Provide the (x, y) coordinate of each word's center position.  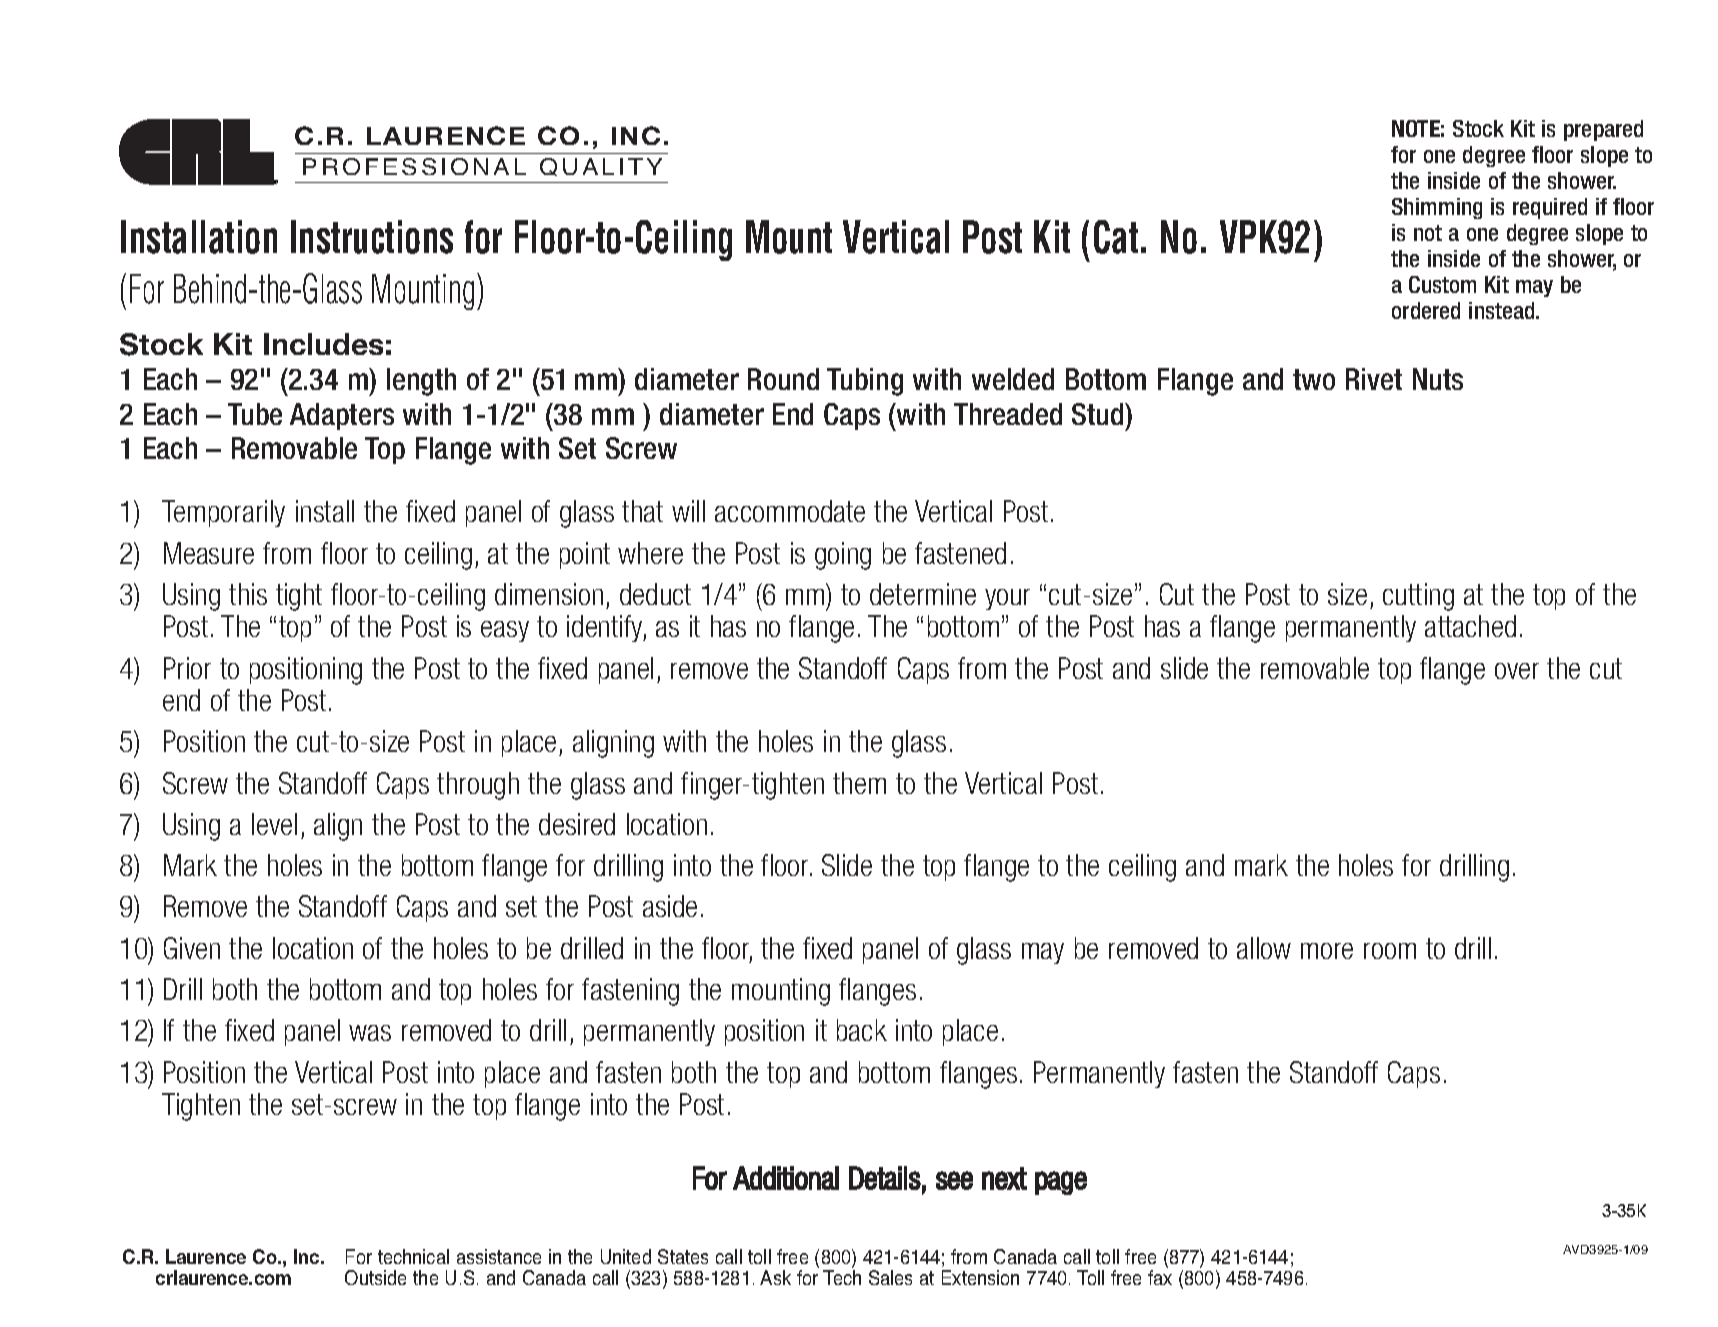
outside (375, 1277)
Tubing (865, 382)
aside (670, 906)
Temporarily (223, 513)
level (274, 824)
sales (890, 1277)
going (843, 556)
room (1390, 951)
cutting (1418, 597)
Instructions (372, 237)
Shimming (1437, 208)
